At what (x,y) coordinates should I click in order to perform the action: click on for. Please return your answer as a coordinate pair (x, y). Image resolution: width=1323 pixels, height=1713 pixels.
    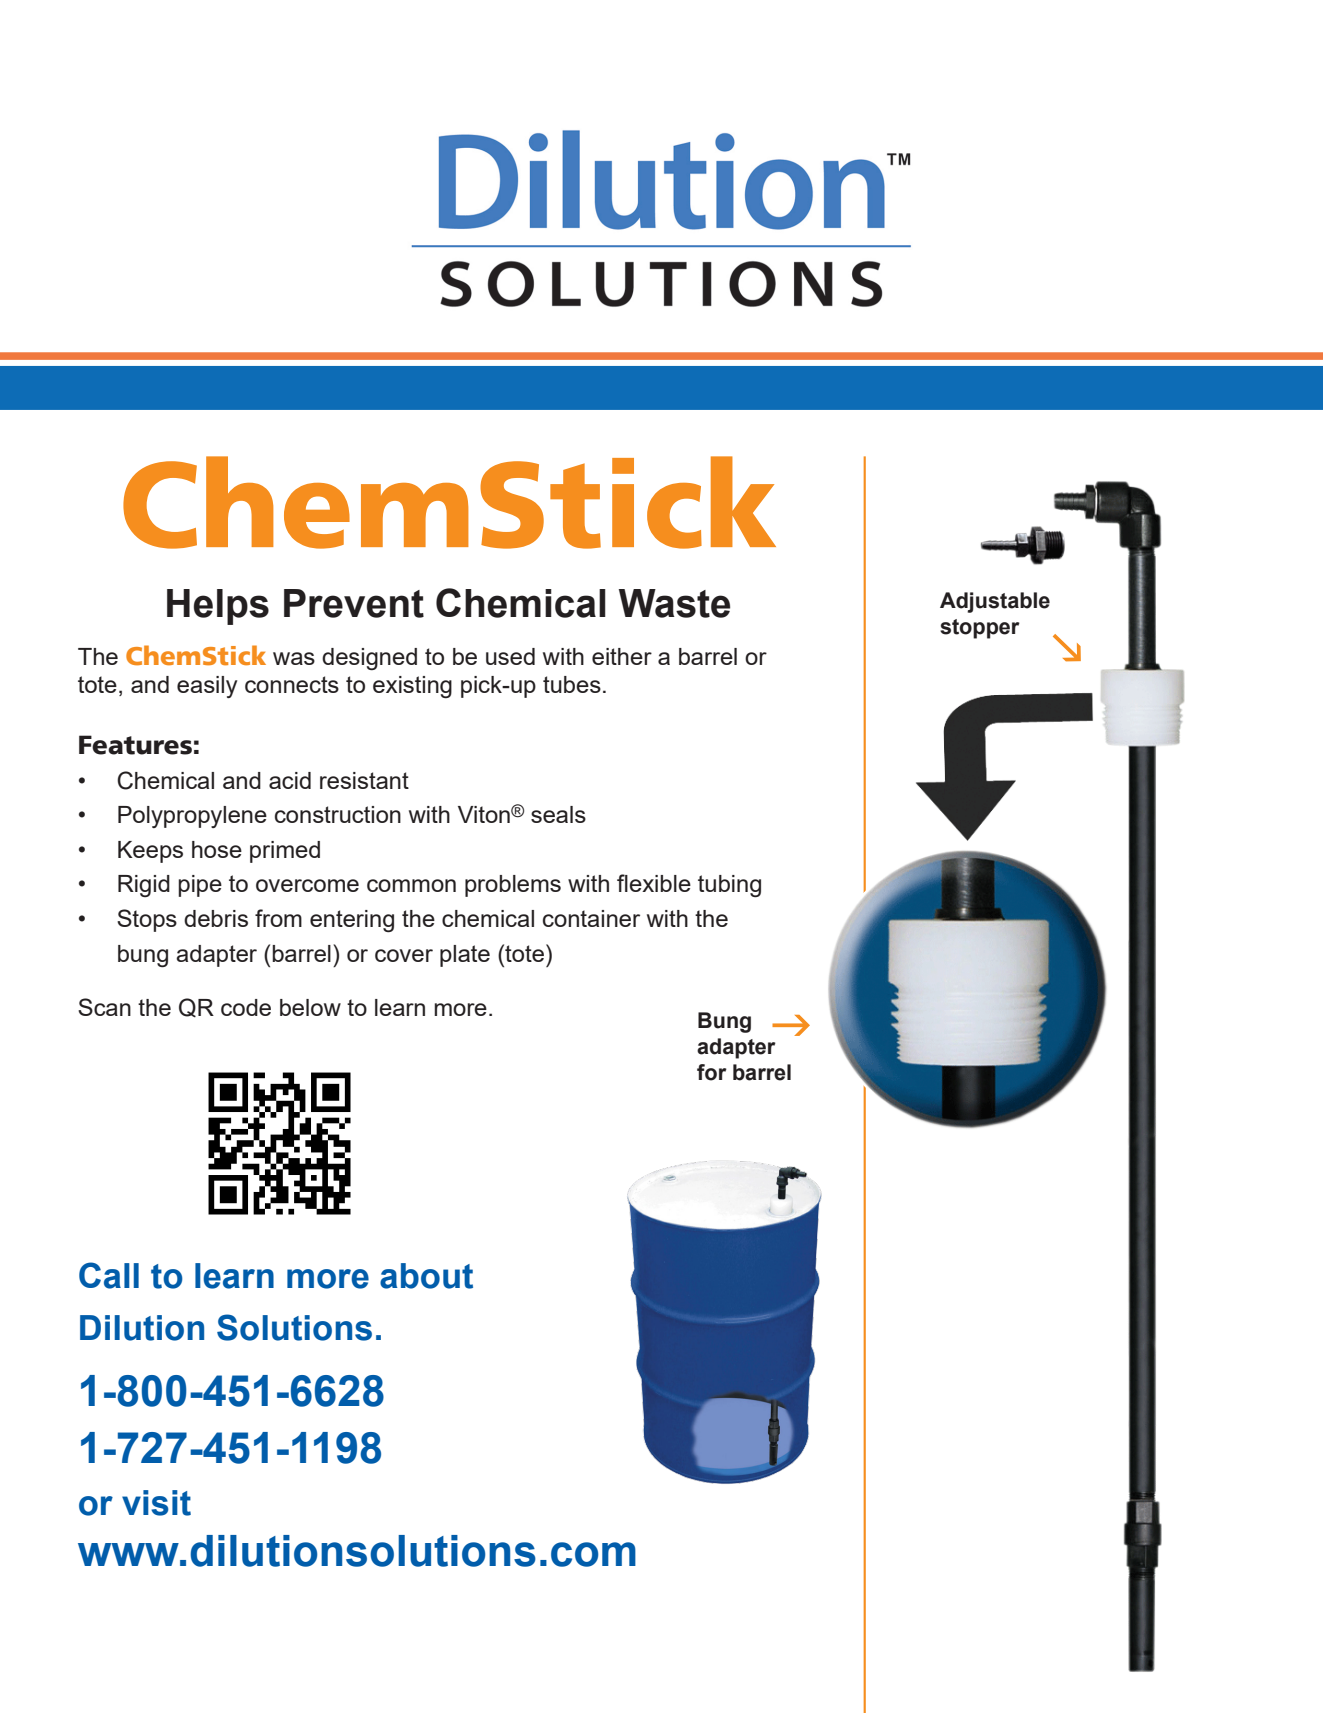
    Looking at the image, I should click on (712, 1072).
